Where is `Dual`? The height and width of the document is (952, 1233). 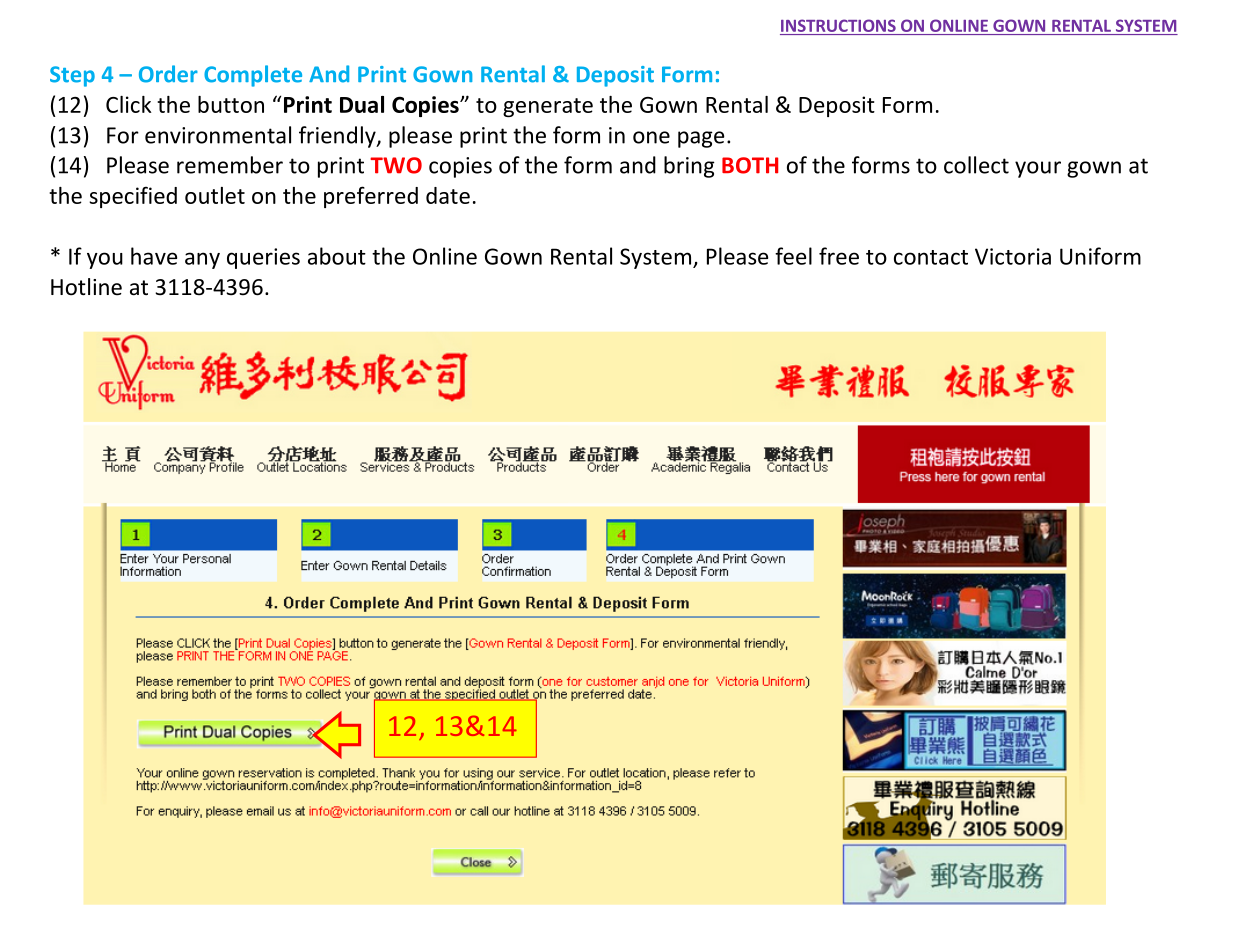 Dual is located at coordinates (362, 104).
